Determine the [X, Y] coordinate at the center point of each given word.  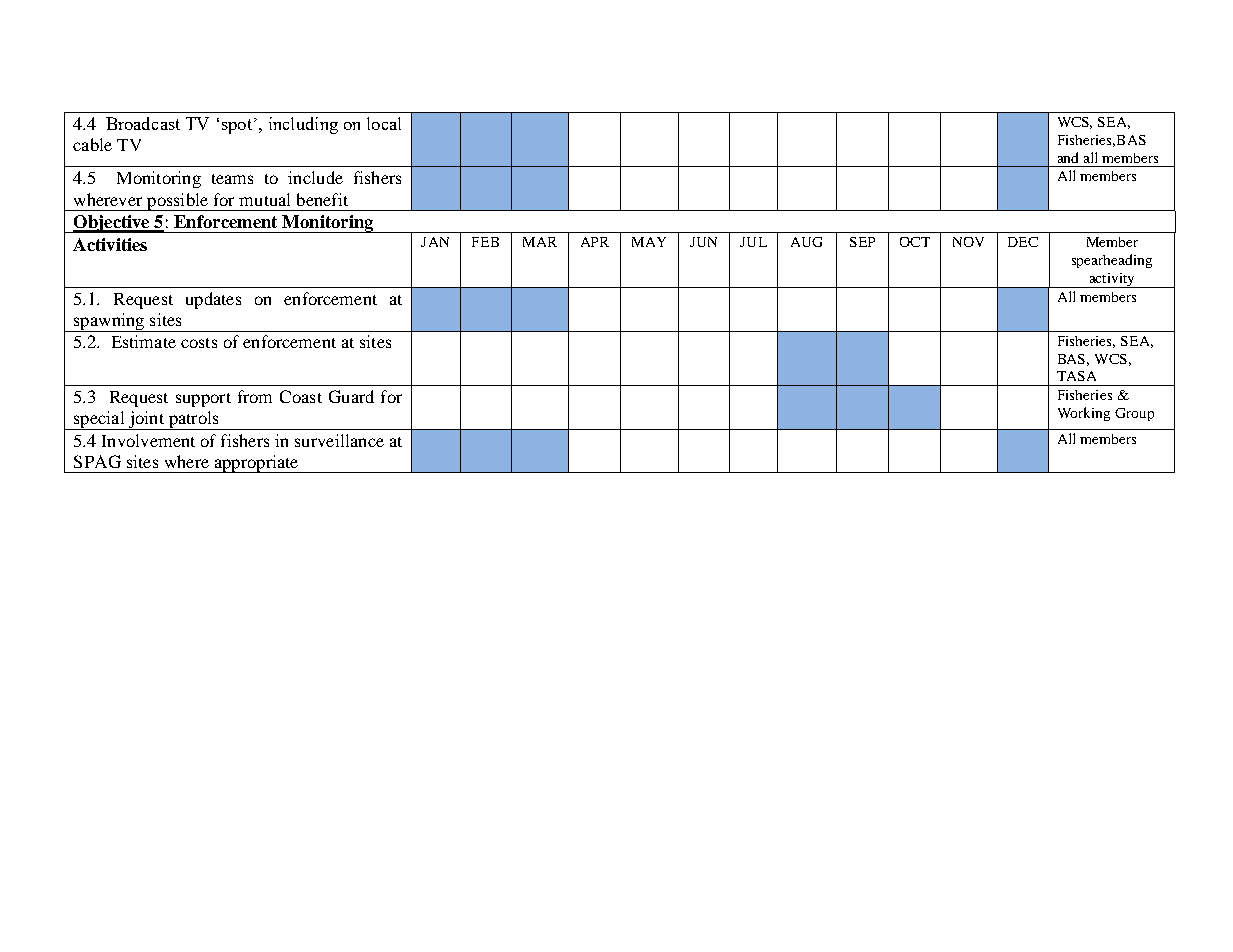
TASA [1076, 376]
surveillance [339, 440]
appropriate [256, 464]
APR [595, 242]
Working [1084, 414]
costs [199, 343]
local [384, 123]
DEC [1023, 242]
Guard [351, 396]
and [1068, 157]
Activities [110, 244]
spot [237, 126]
